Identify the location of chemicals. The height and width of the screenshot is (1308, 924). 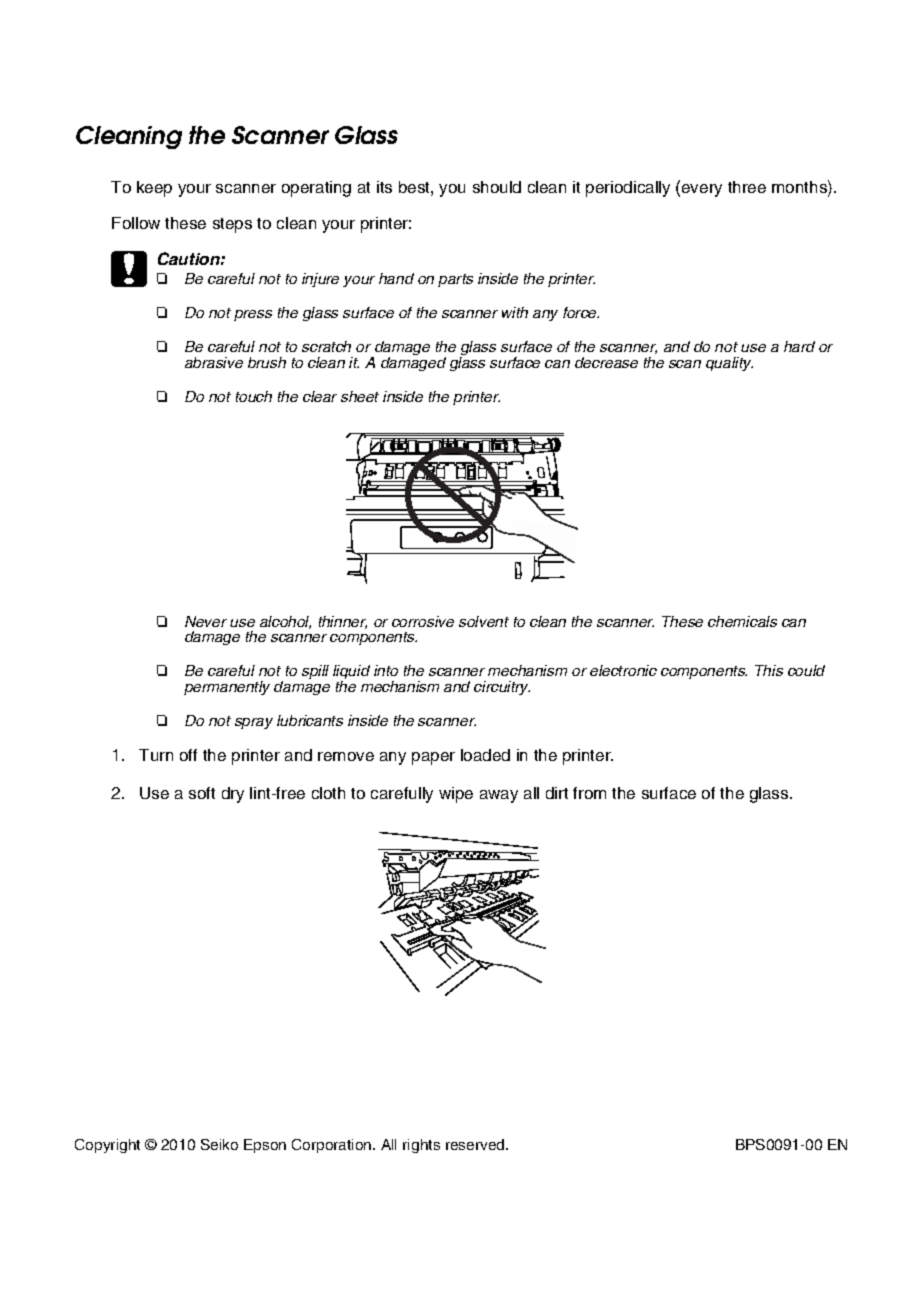
(742, 621).
